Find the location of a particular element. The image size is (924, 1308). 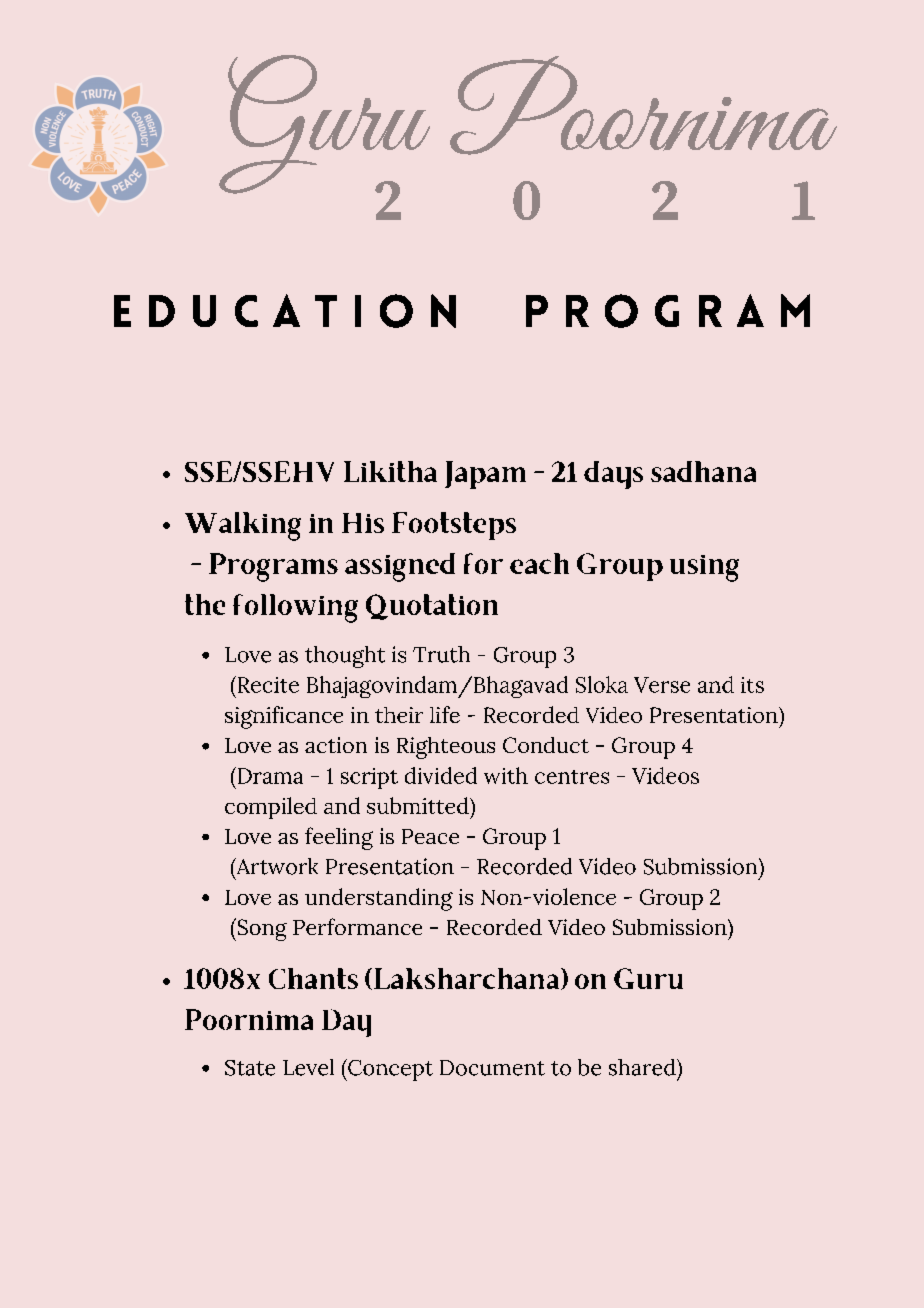

shared is located at coordinates (643, 1067).
